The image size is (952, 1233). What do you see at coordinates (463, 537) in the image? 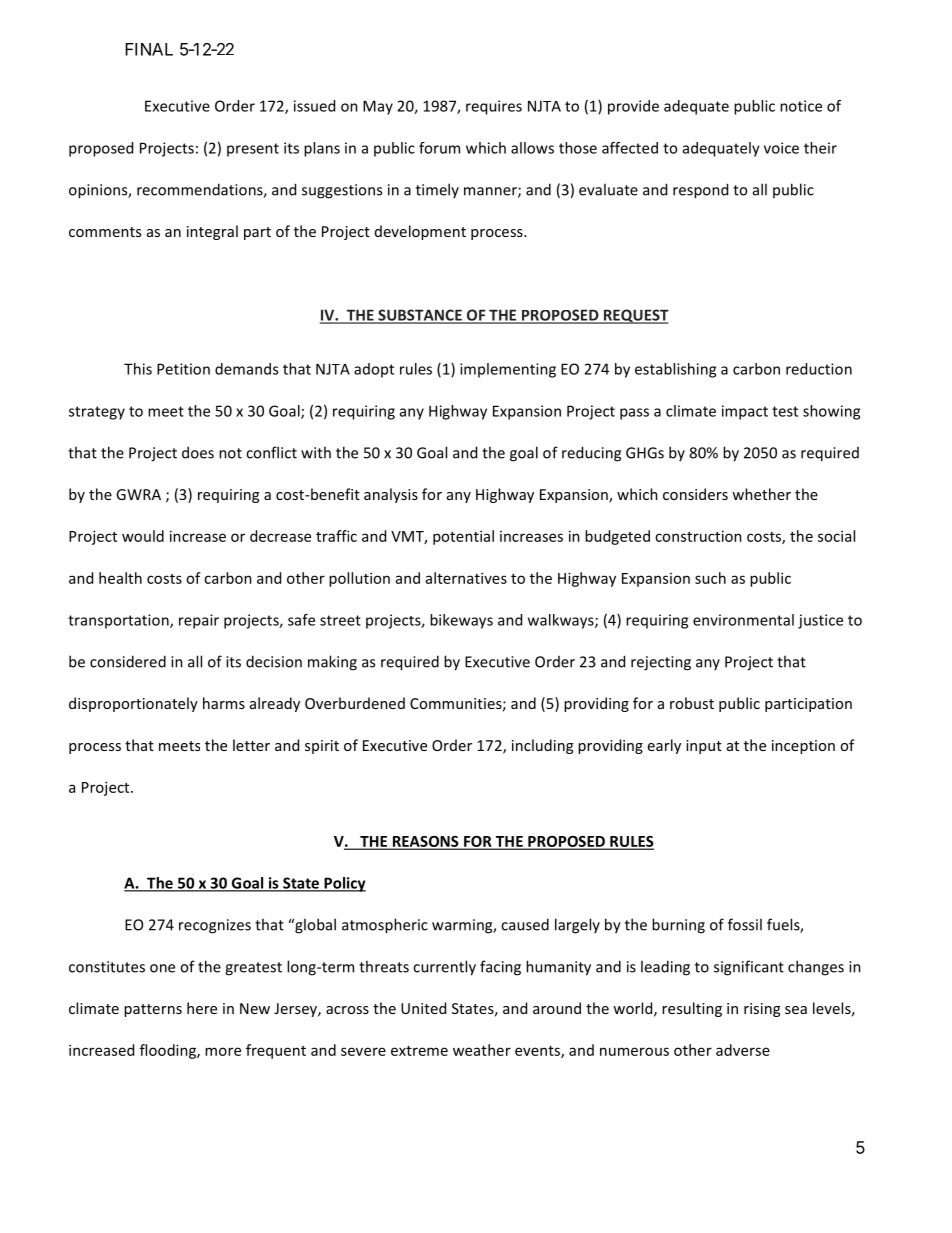
I see `potential` at bounding box center [463, 537].
